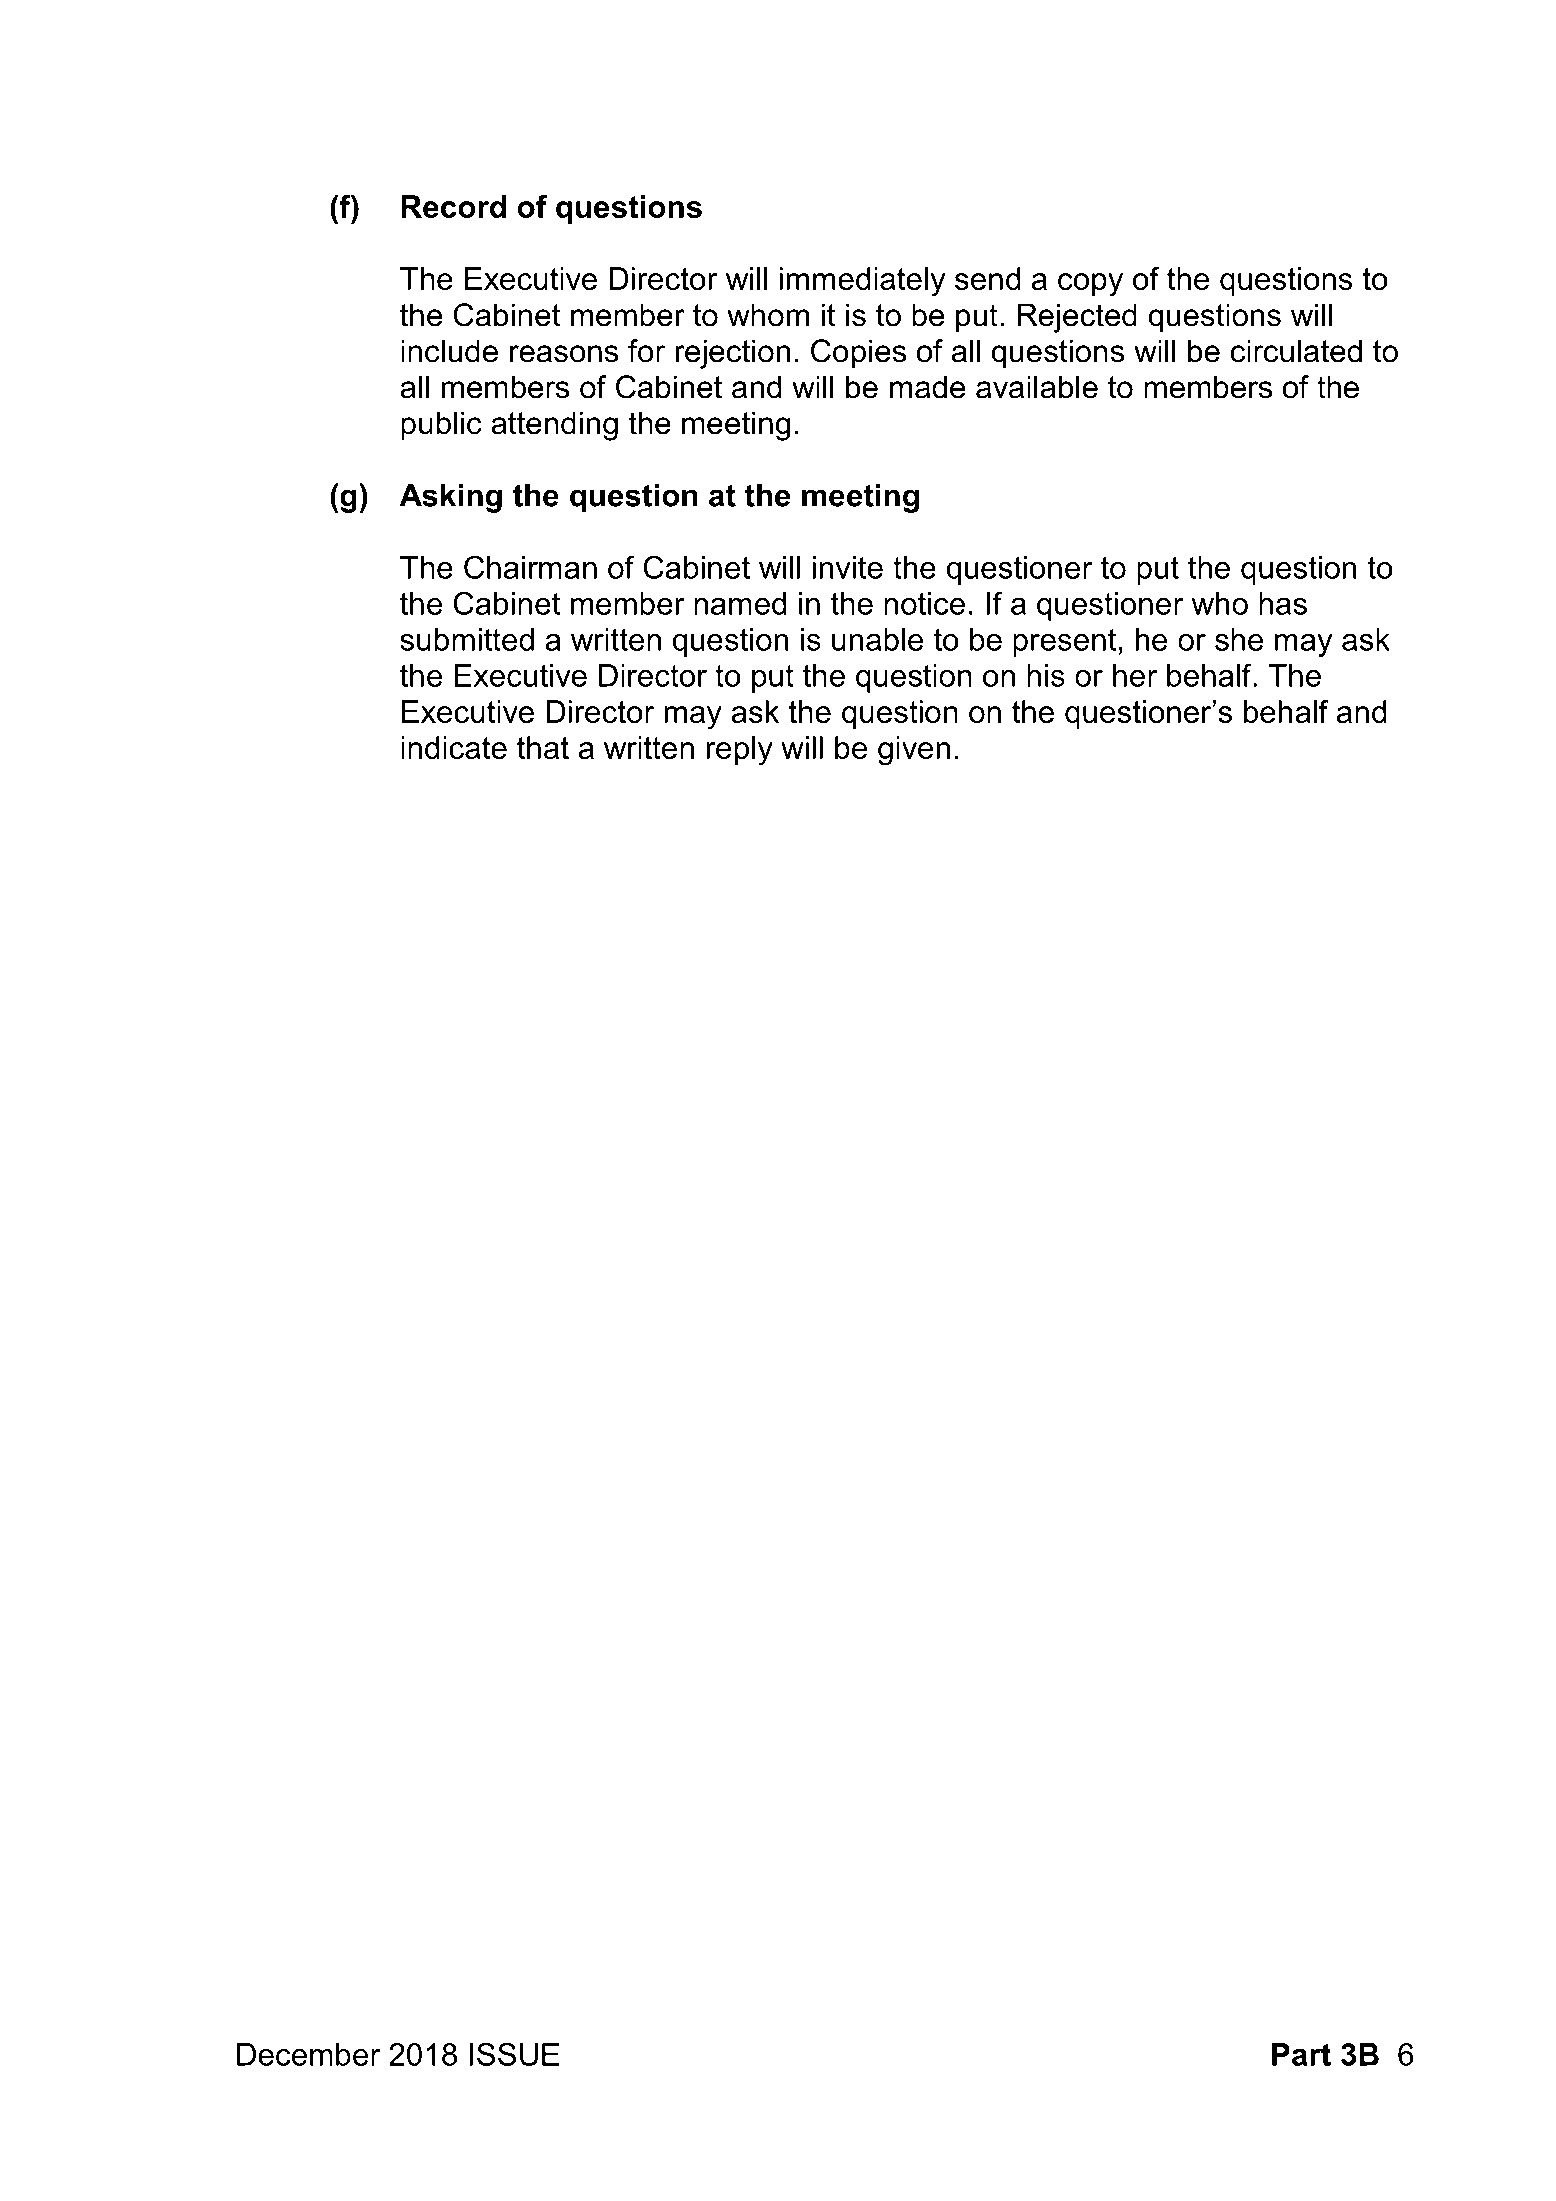 This screenshot has height=2201, width=1556. Describe the element at coordinates (914, 751) in the screenshot. I see `given` at that location.
